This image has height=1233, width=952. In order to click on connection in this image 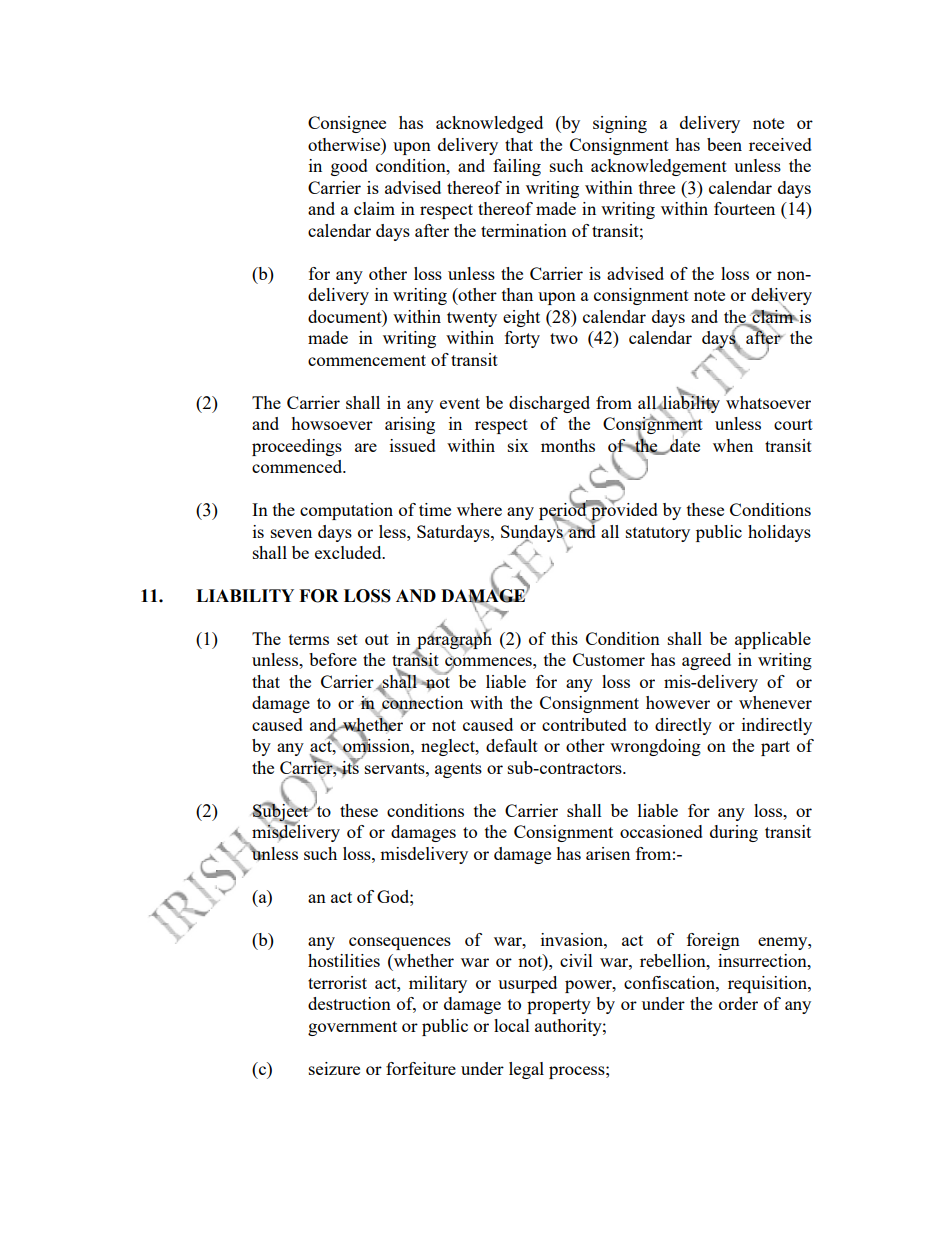, I will do `click(422, 703)`.
